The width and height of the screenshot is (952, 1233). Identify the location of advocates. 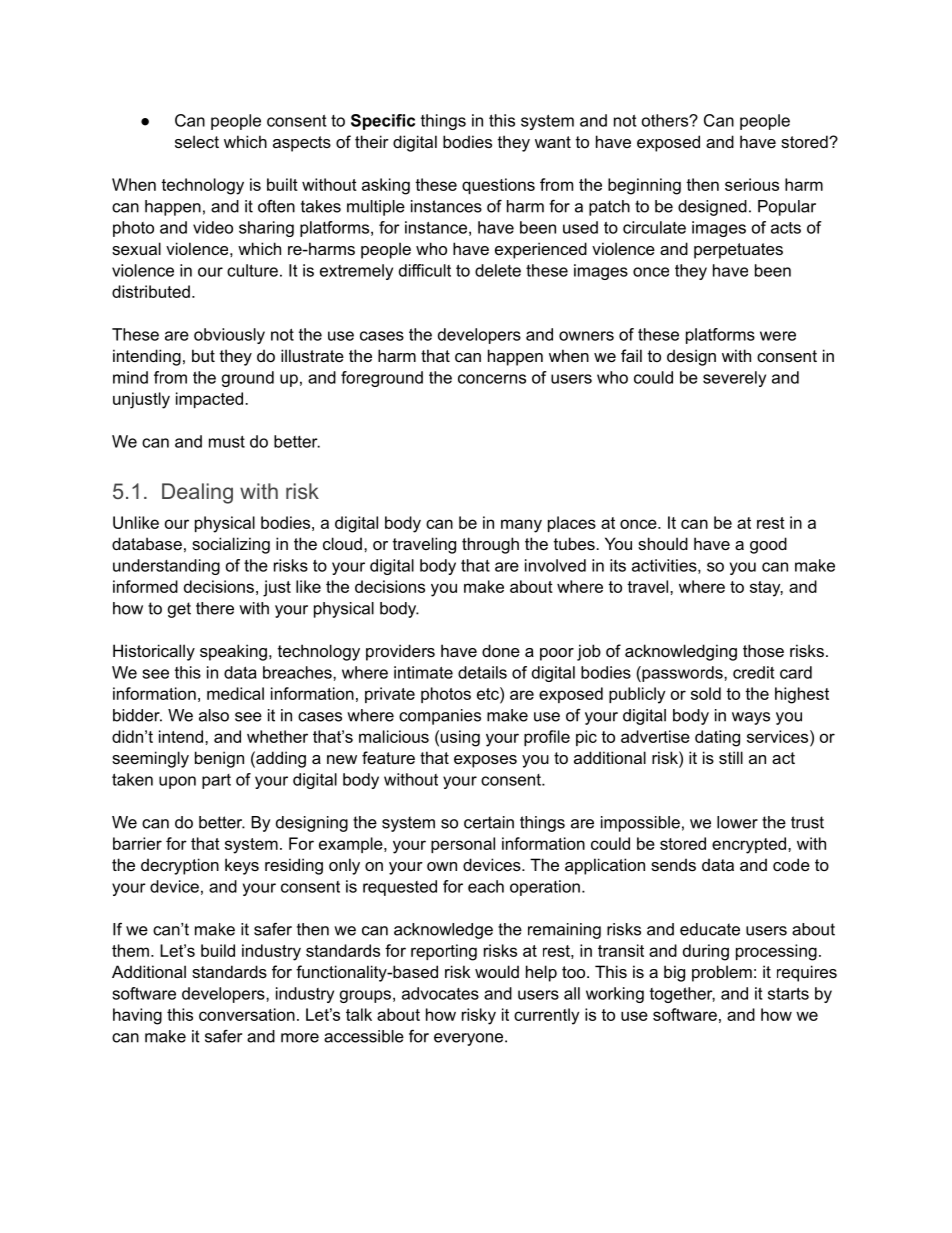
(440, 993).
